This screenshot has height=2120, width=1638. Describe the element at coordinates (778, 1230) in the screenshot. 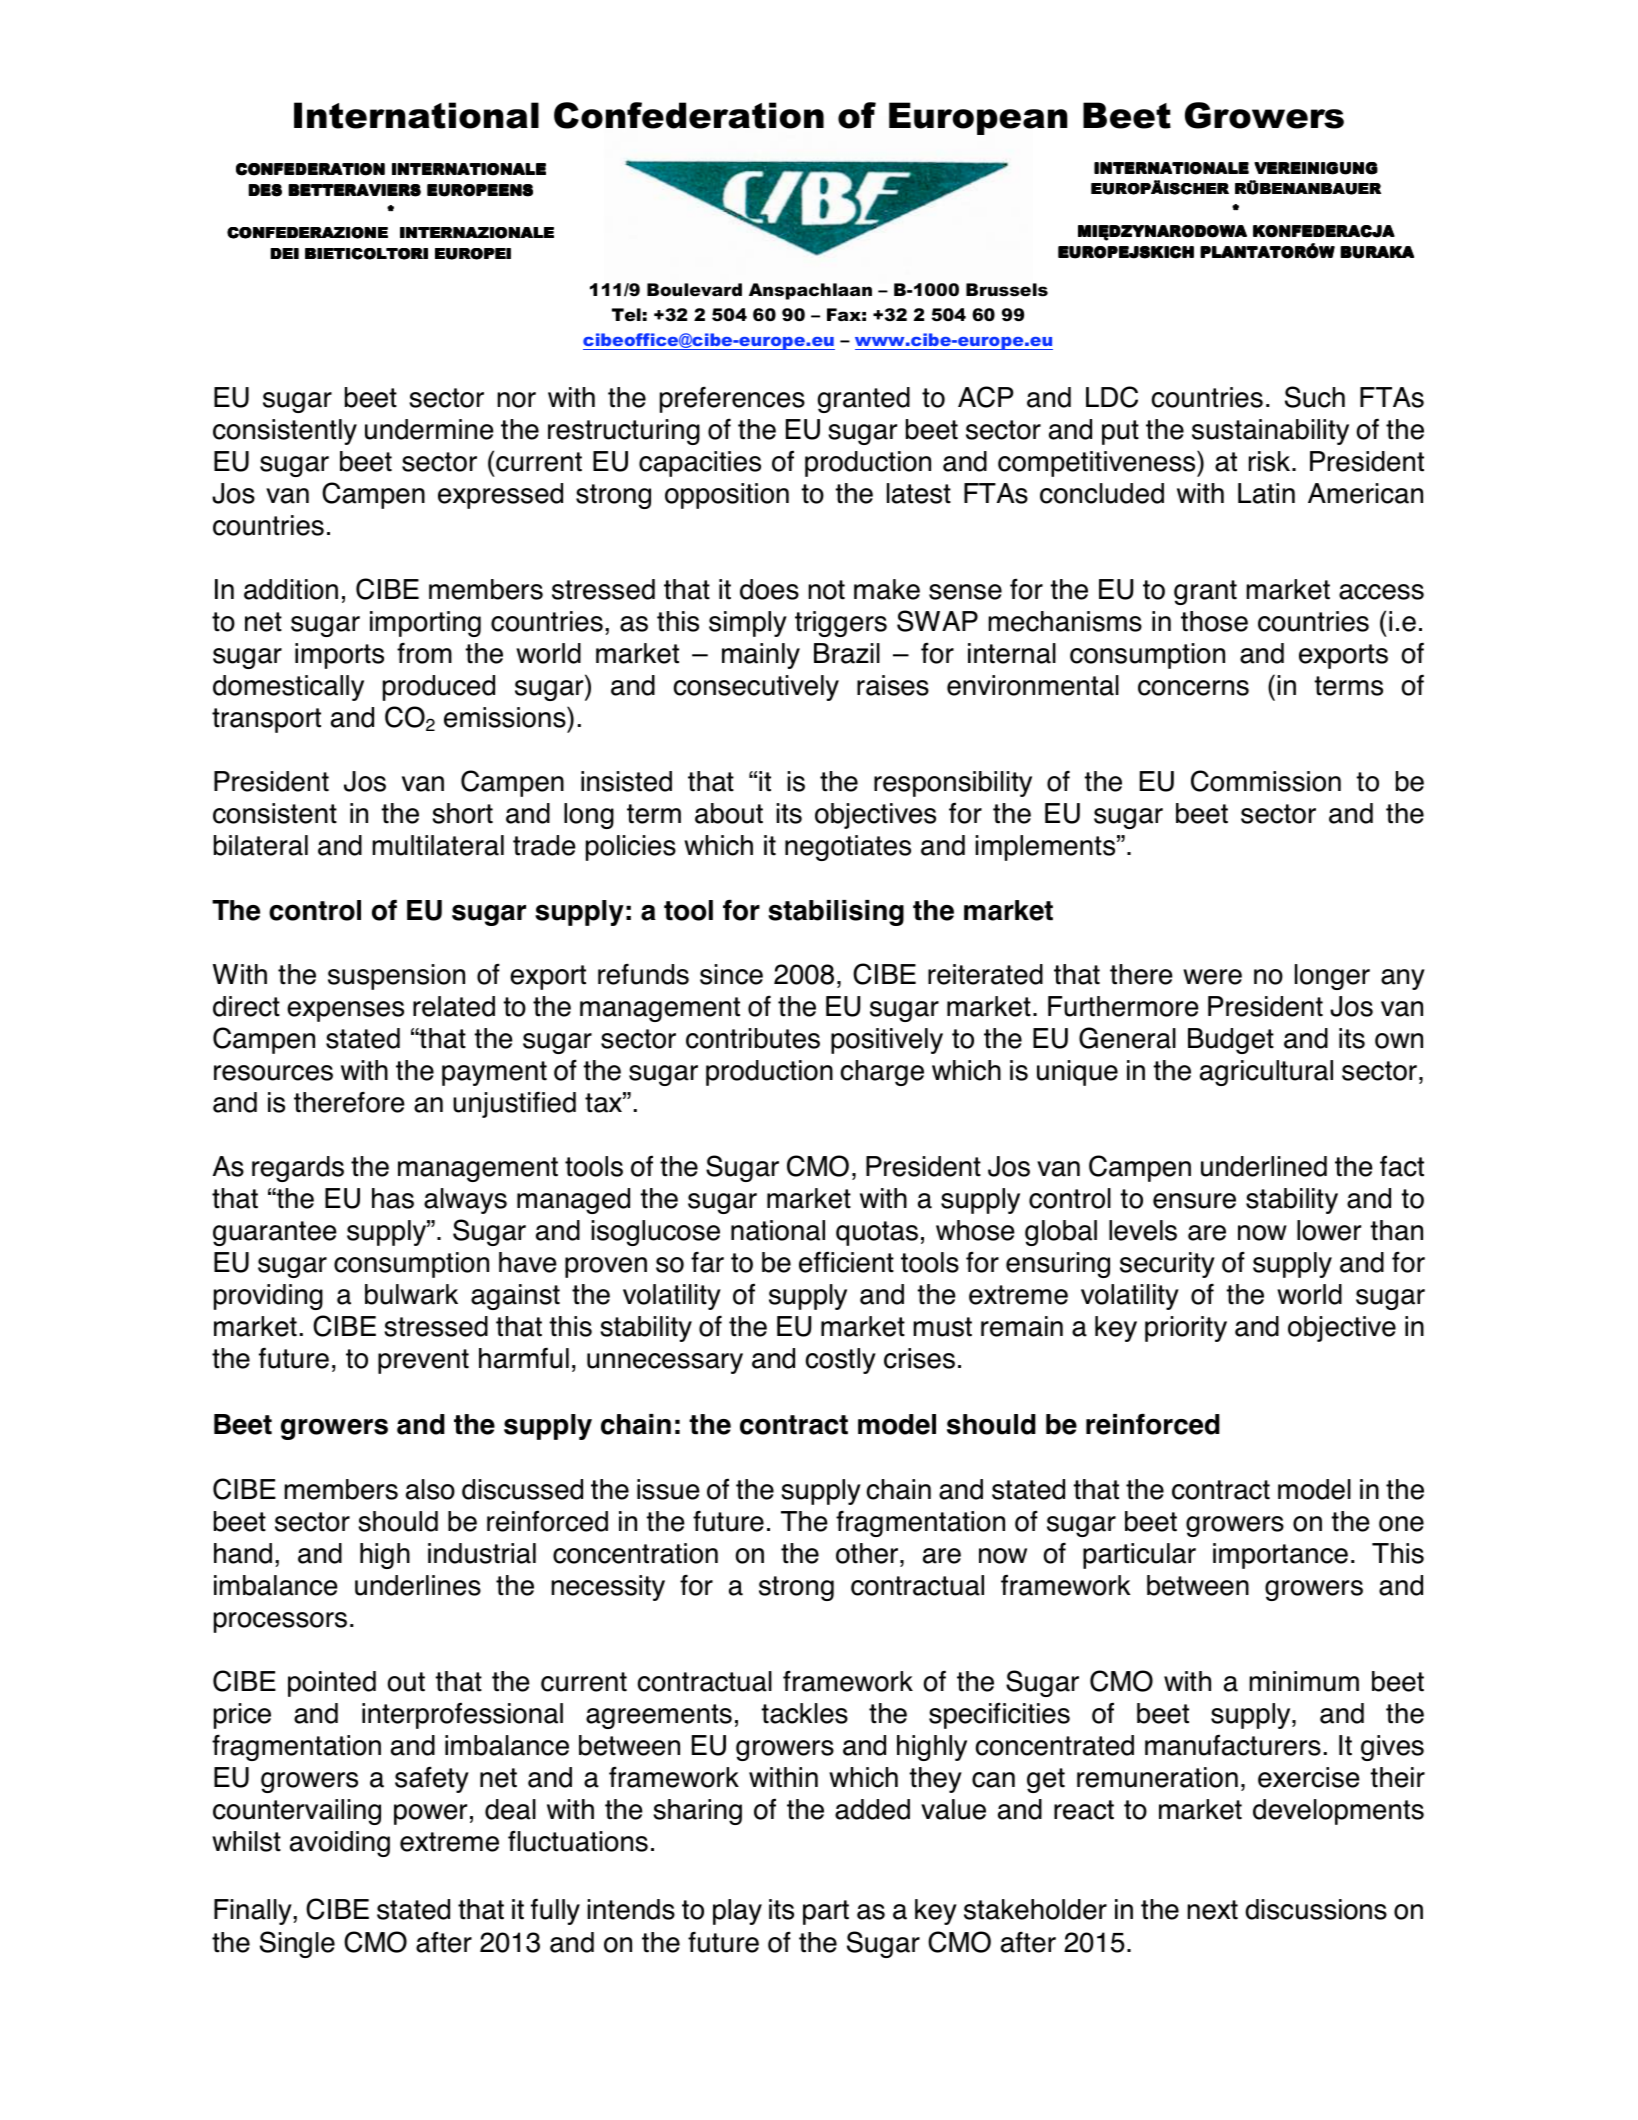

I see `national` at that location.
